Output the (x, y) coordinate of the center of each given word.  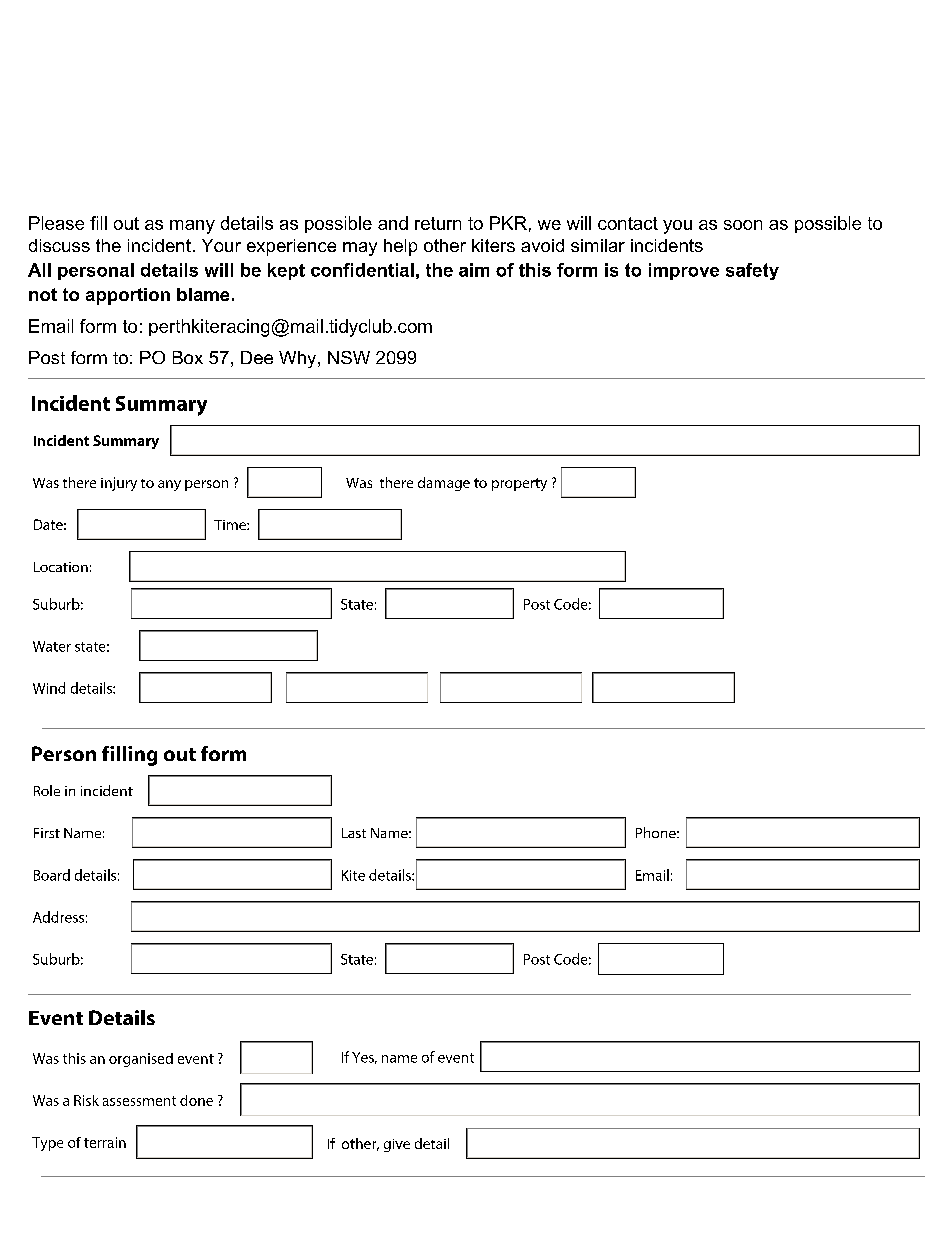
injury (119, 484)
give (397, 1145)
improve (684, 271)
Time (231, 525)
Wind (49, 688)
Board (52, 875)
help (400, 247)
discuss (59, 245)
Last (354, 833)
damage (444, 484)
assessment (139, 1101)
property (519, 484)
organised (141, 1060)
